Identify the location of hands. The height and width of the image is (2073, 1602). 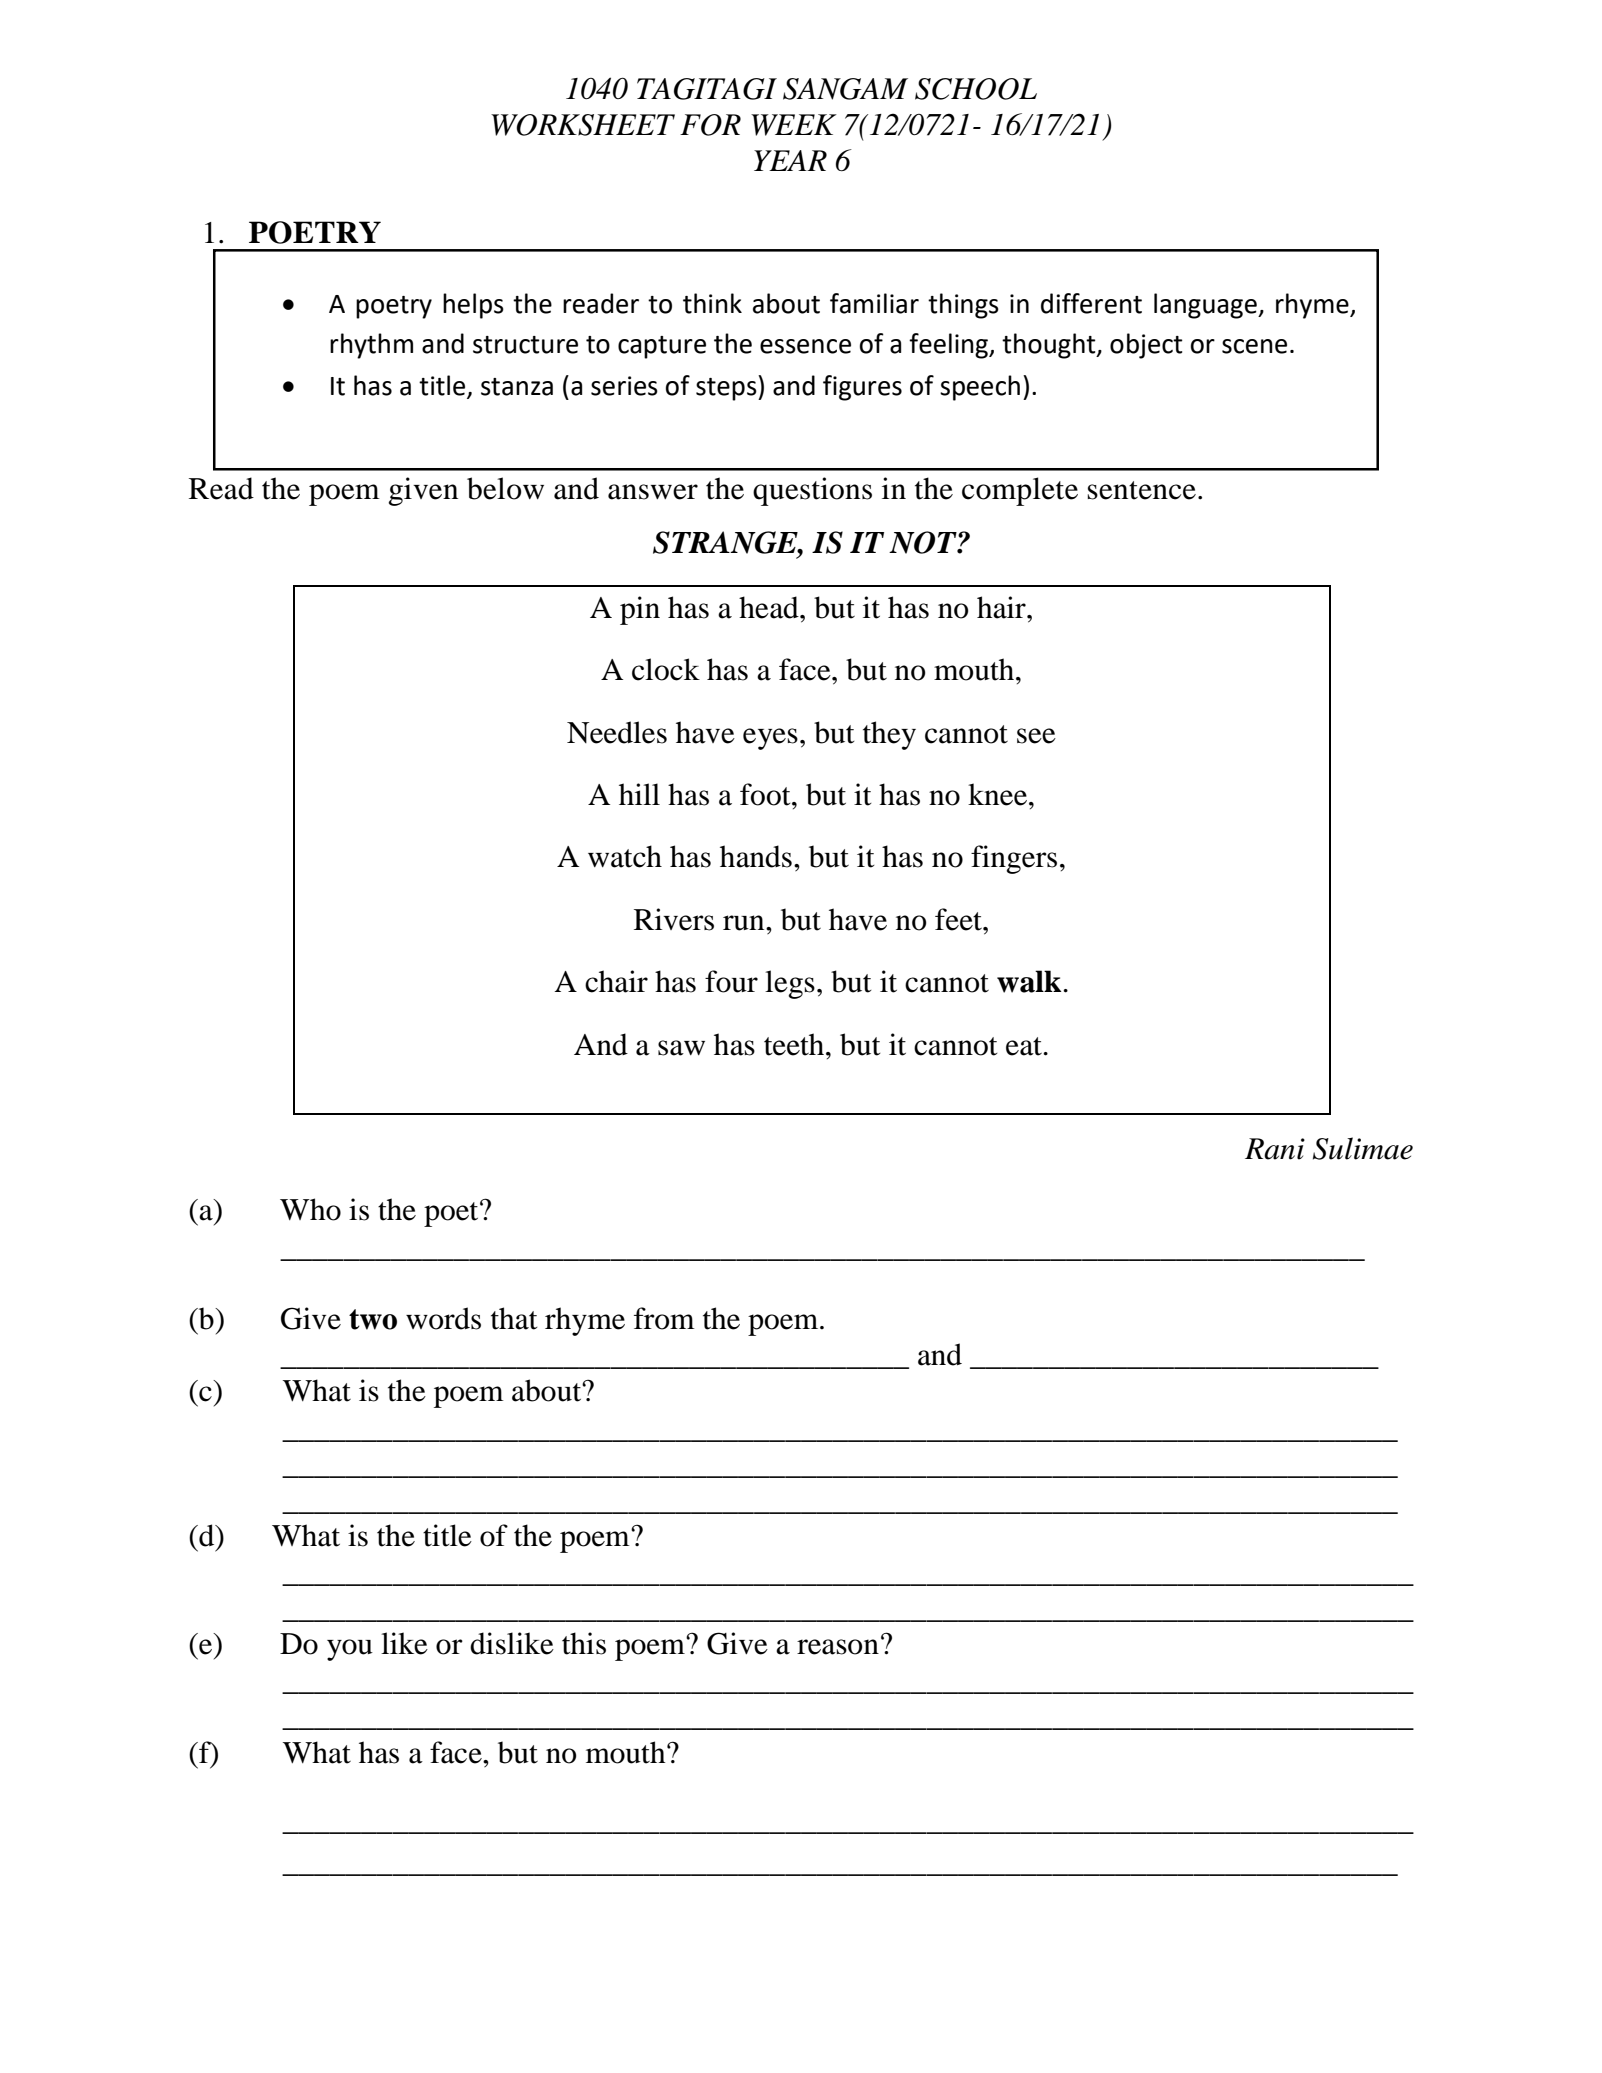
(756, 856).
